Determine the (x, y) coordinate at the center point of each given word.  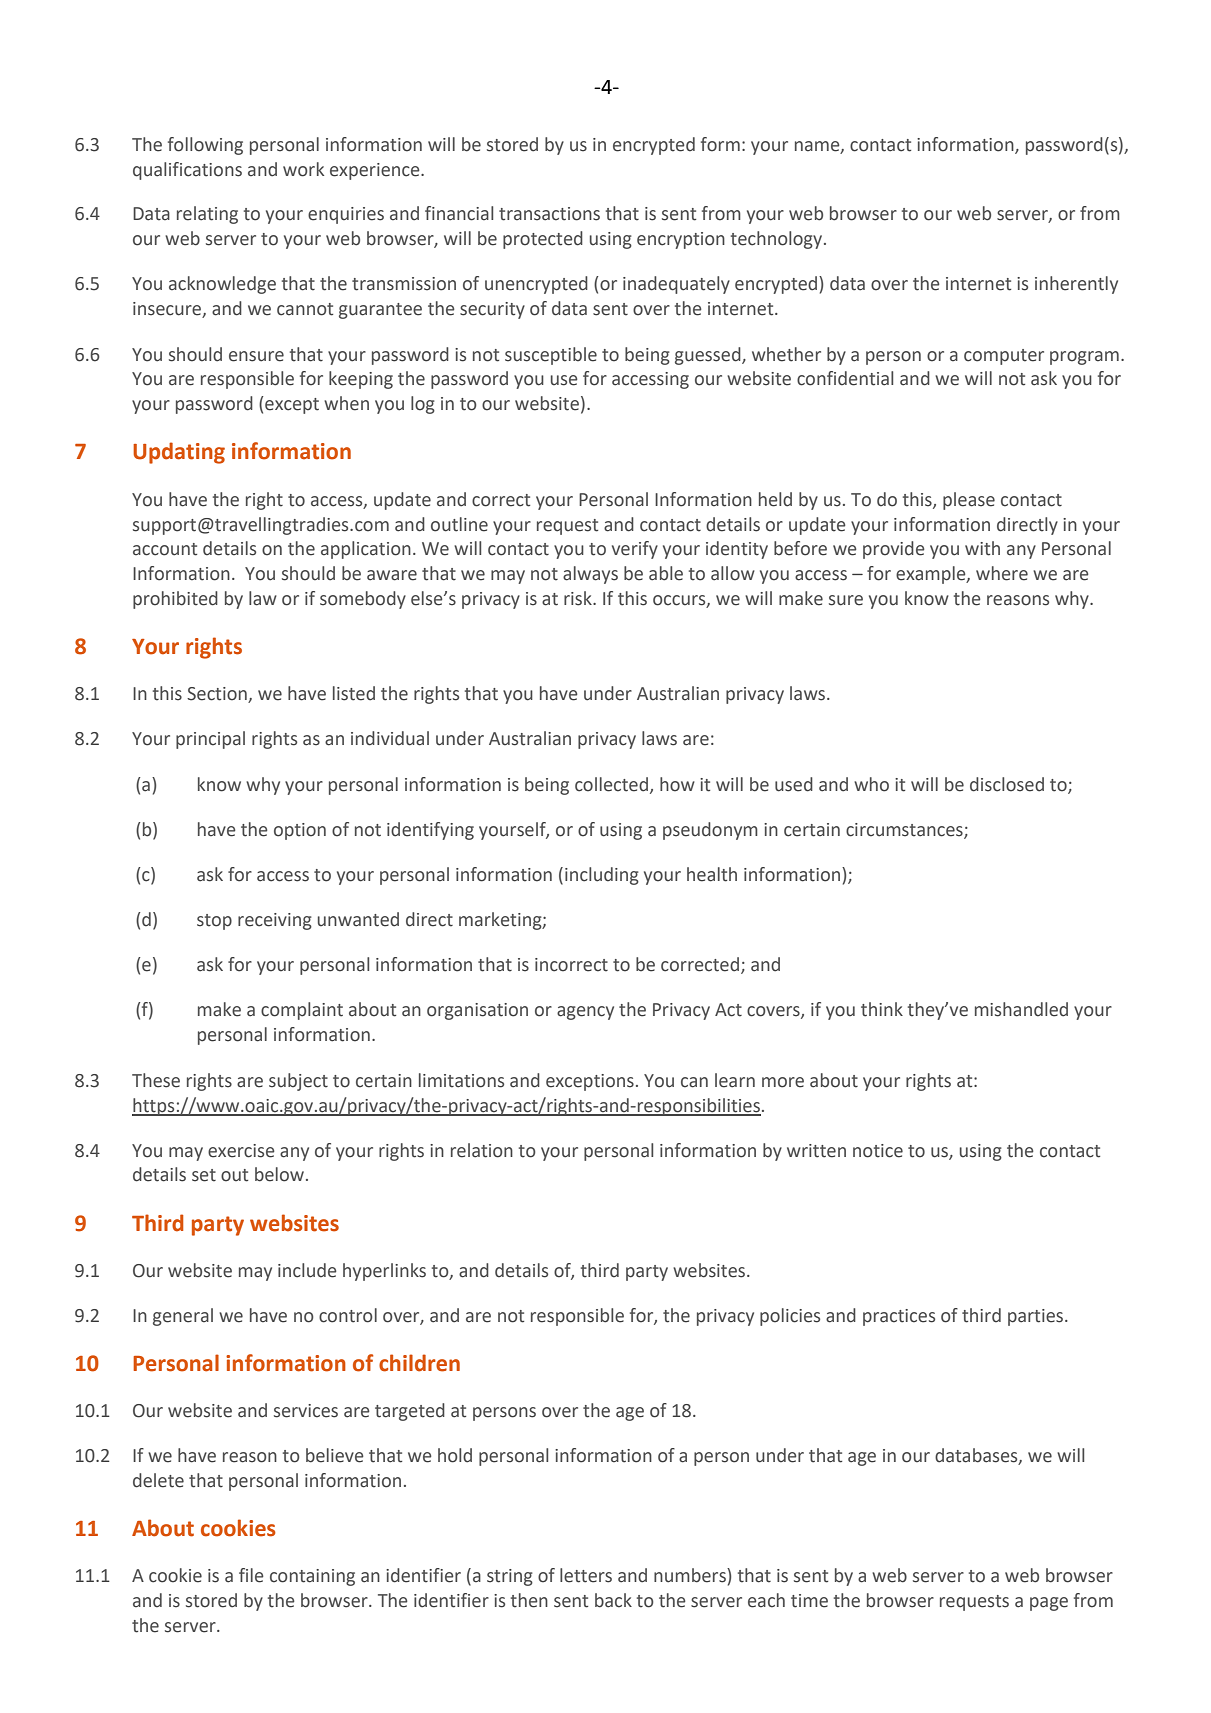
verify (635, 550)
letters (586, 1575)
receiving (275, 921)
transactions (549, 214)
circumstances (905, 830)
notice (878, 1151)
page (1049, 1604)
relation (482, 1150)
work (303, 169)
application (366, 550)
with (982, 548)
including (602, 876)
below (279, 1174)
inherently (1076, 285)
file (251, 1575)
